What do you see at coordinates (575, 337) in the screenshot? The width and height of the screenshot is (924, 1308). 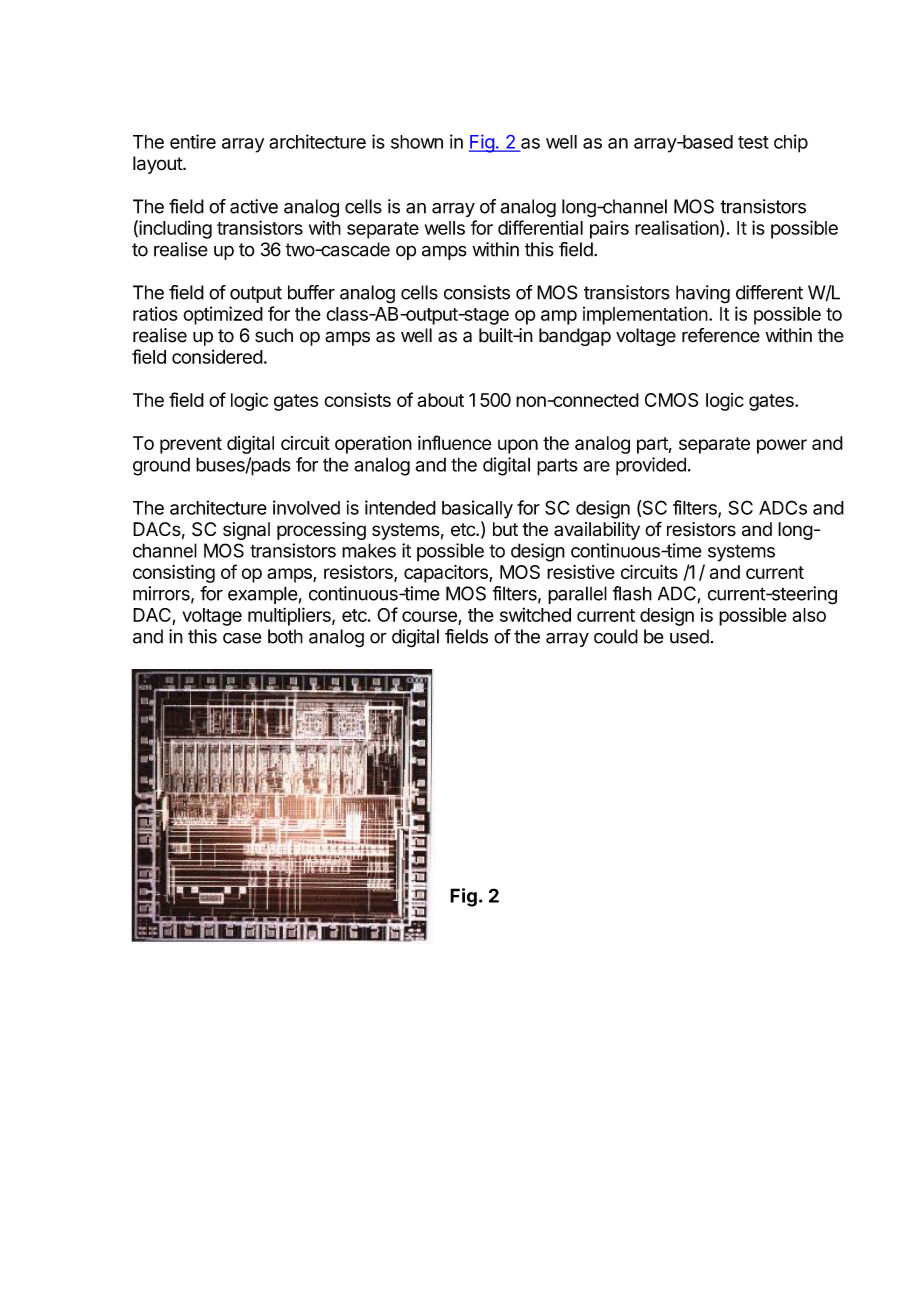 I see `bandgap` at bounding box center [575, 337].
